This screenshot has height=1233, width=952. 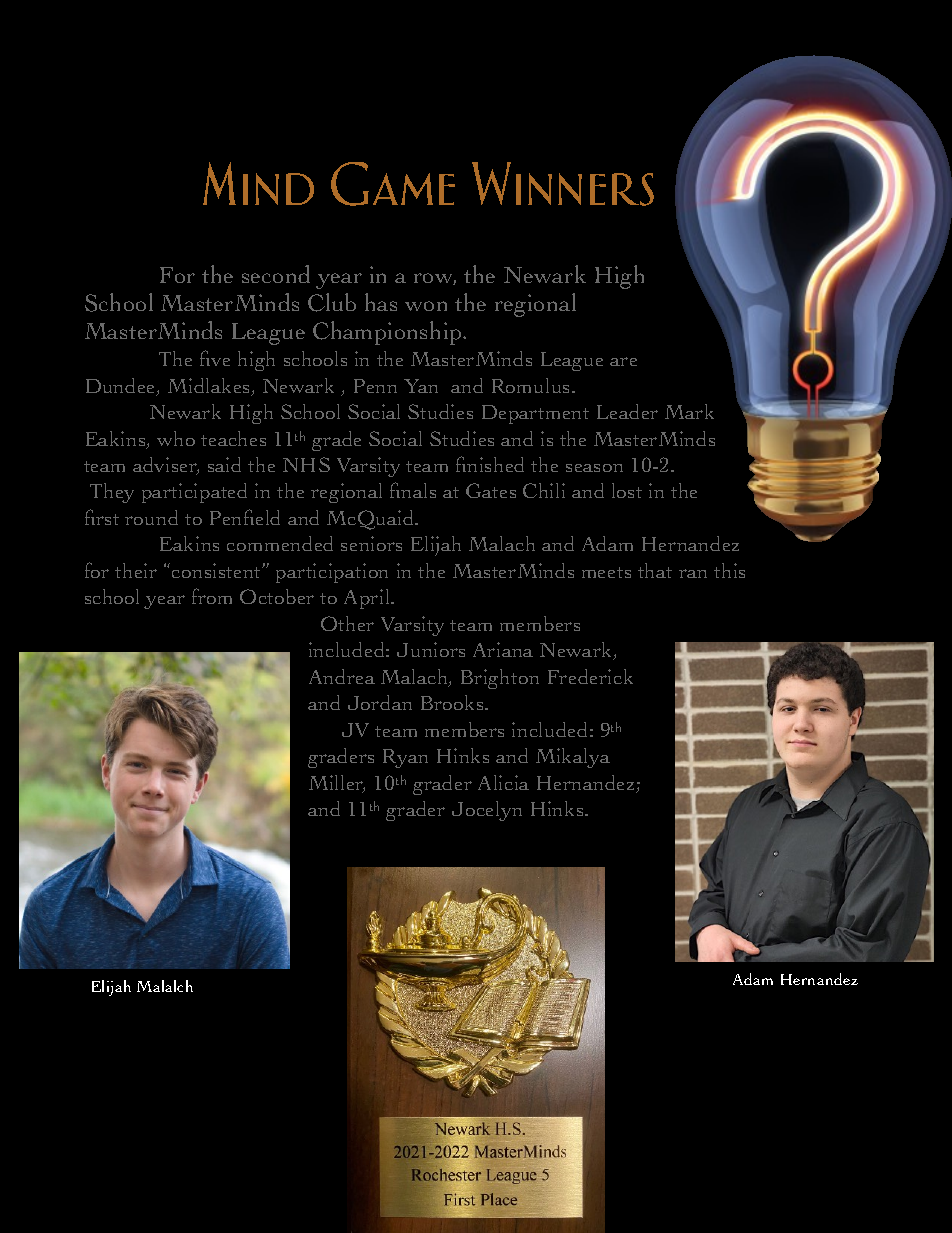 What do you see at coordinates (563, 184) in the screenshot?
I see `Winners` at bounding box center [563, 184].
